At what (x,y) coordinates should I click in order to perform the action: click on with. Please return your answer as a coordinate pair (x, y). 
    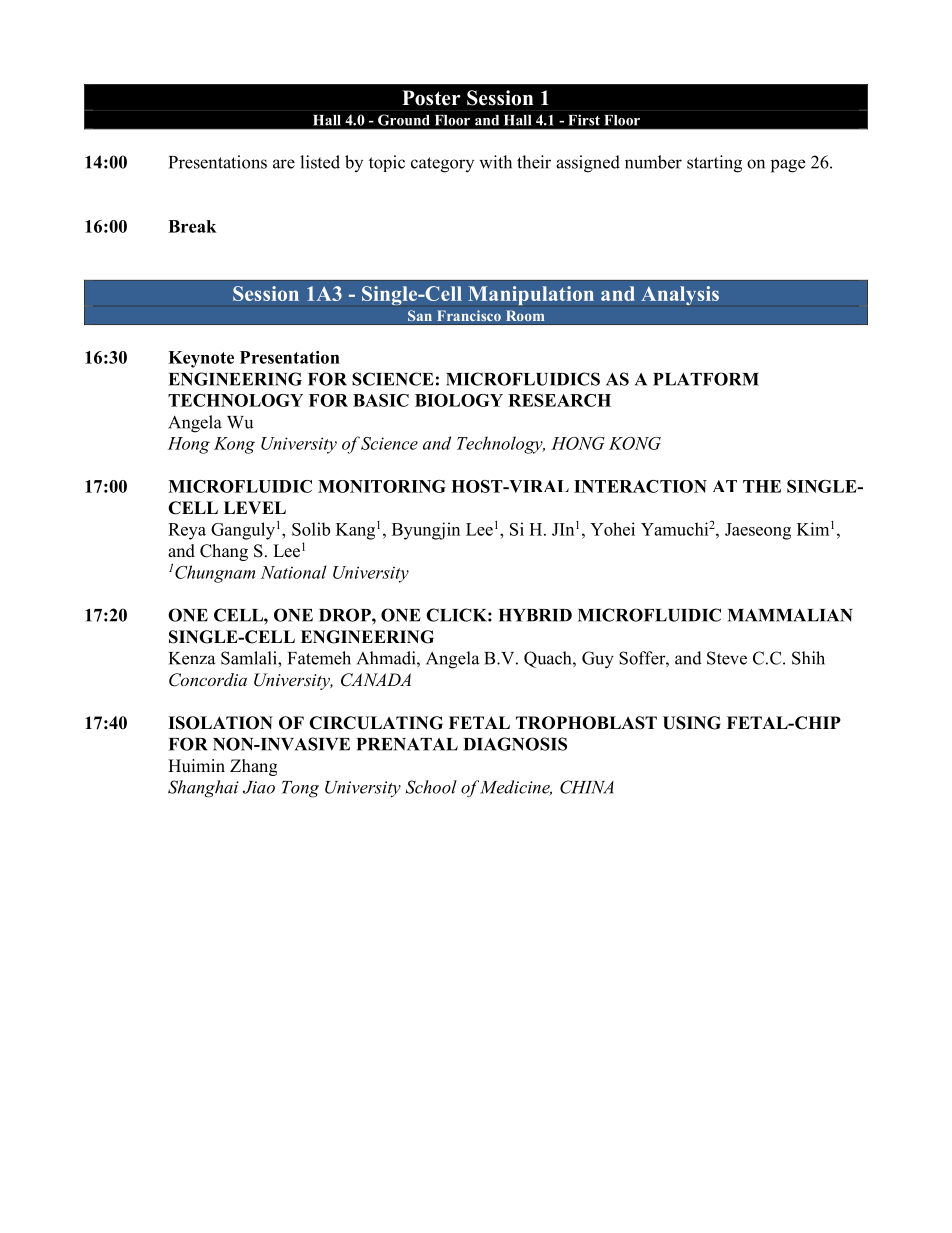
    Looking at the image, I should click on (495, 162).
